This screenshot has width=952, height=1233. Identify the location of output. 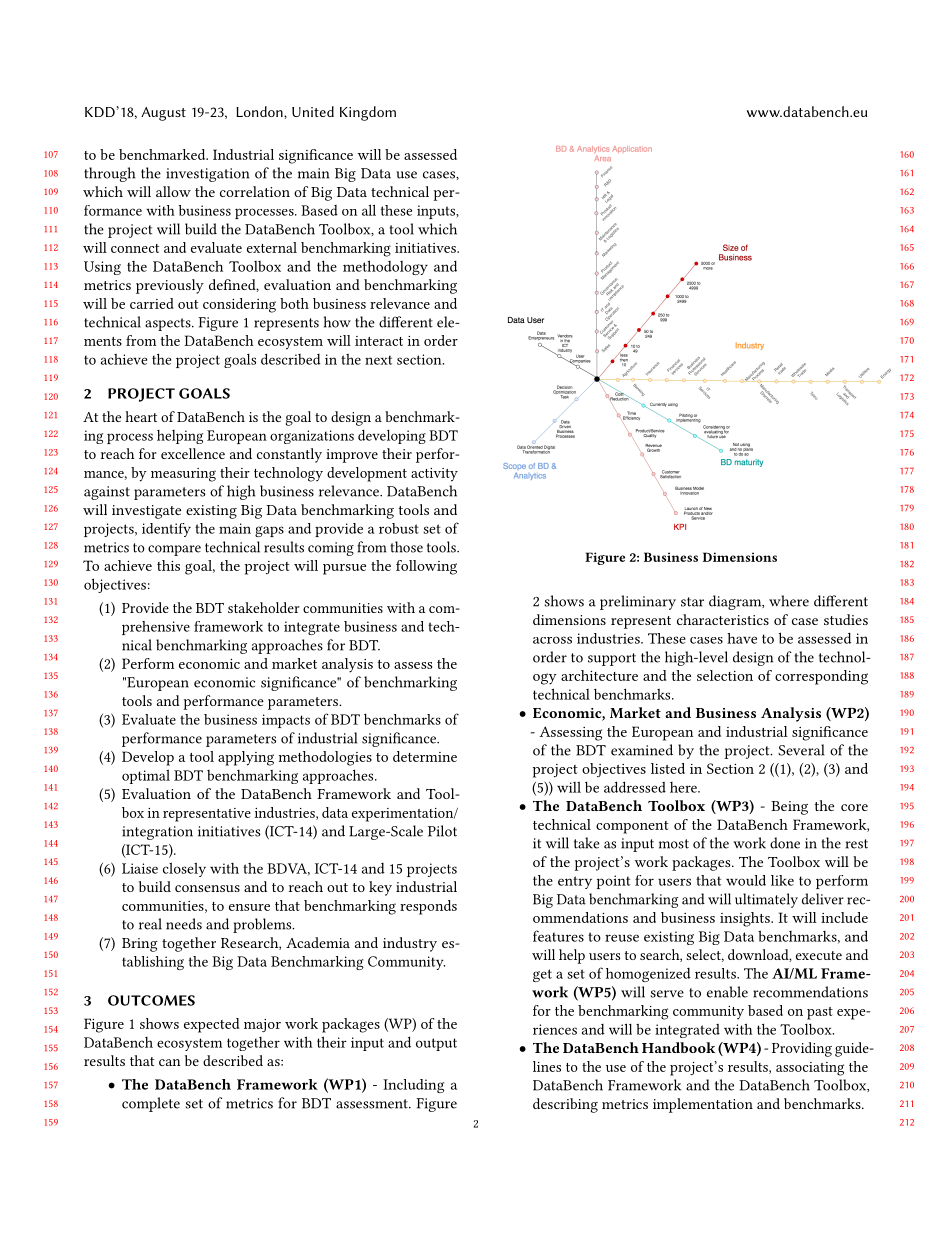
(436, 1044).
